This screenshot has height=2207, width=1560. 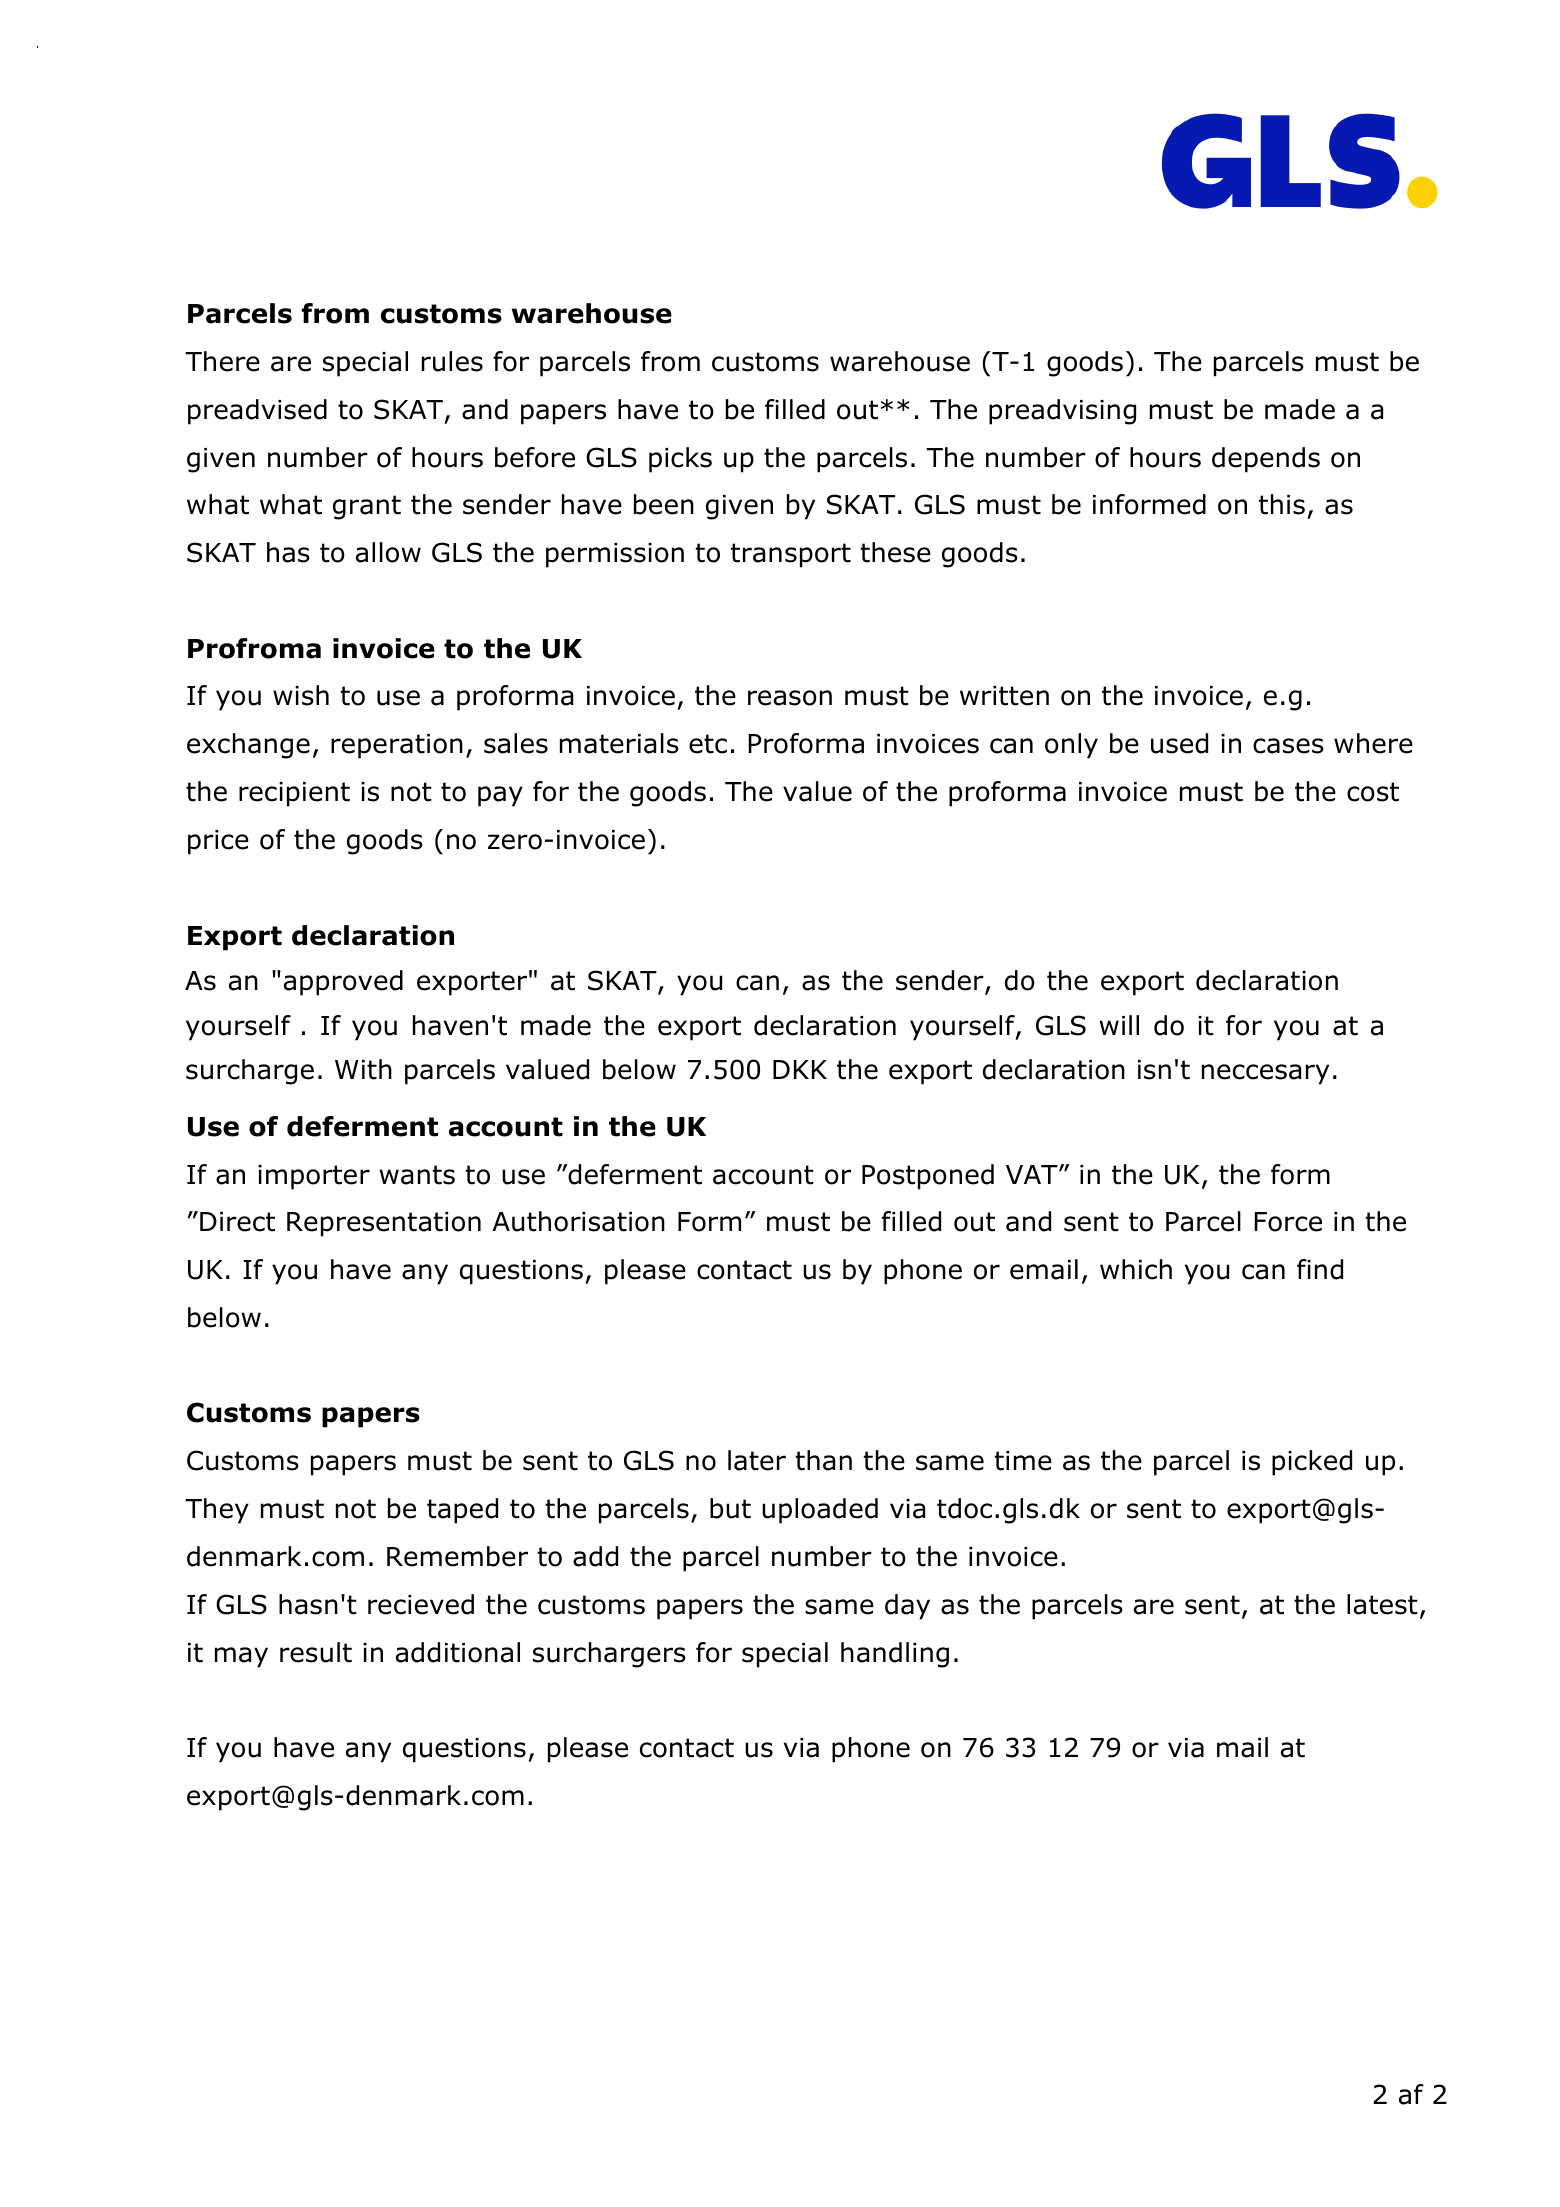 What do you see at coordinates (680, 460) in the screenshot?
I see `picks` at bounding box center [680, 460].
